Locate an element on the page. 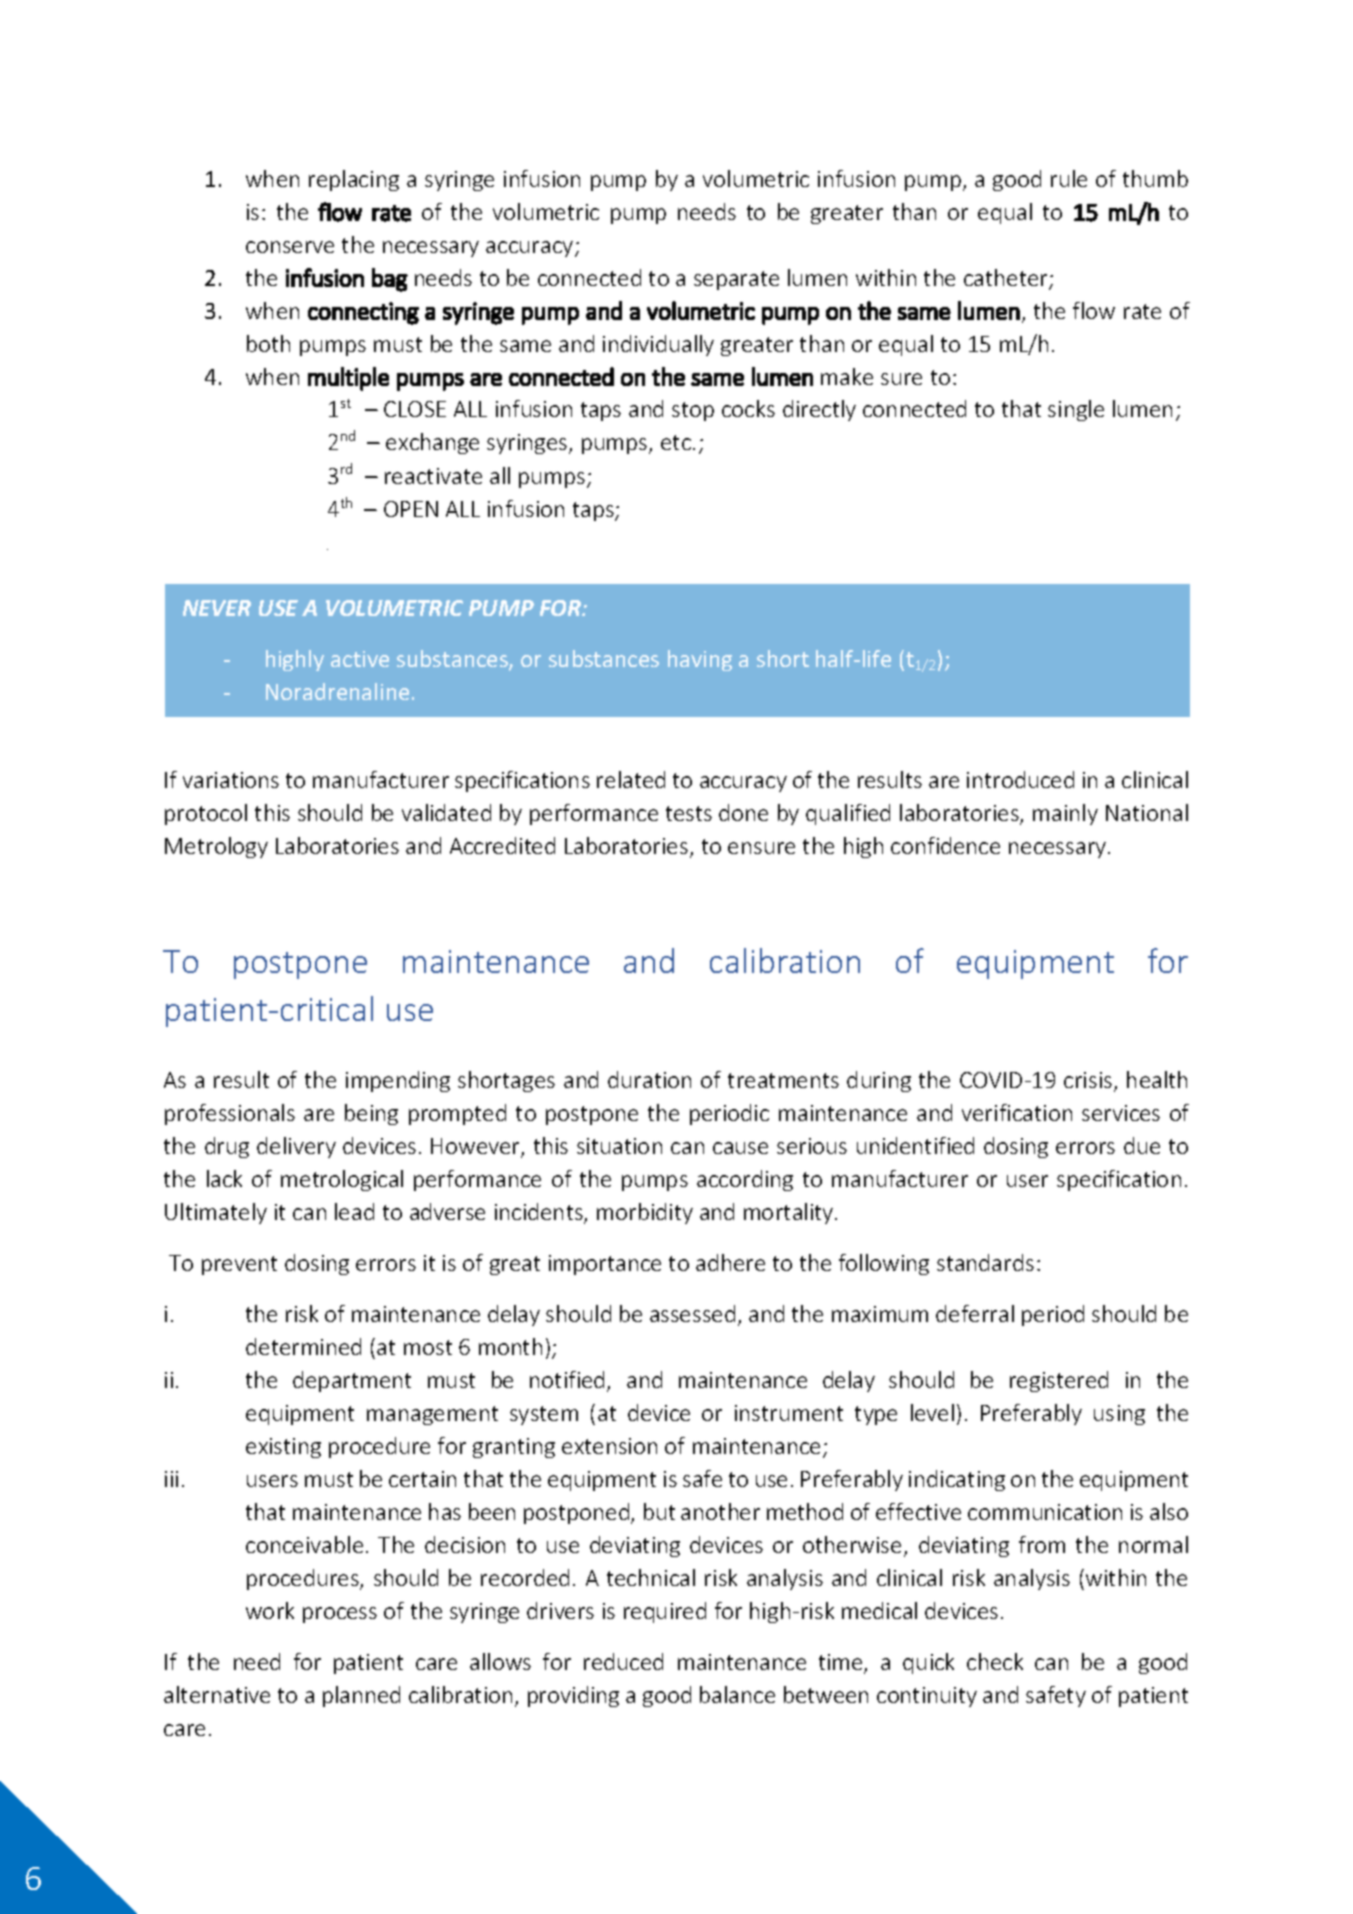 This page has width=1353, height=1914. check is located at coordinates (995, 1661).
